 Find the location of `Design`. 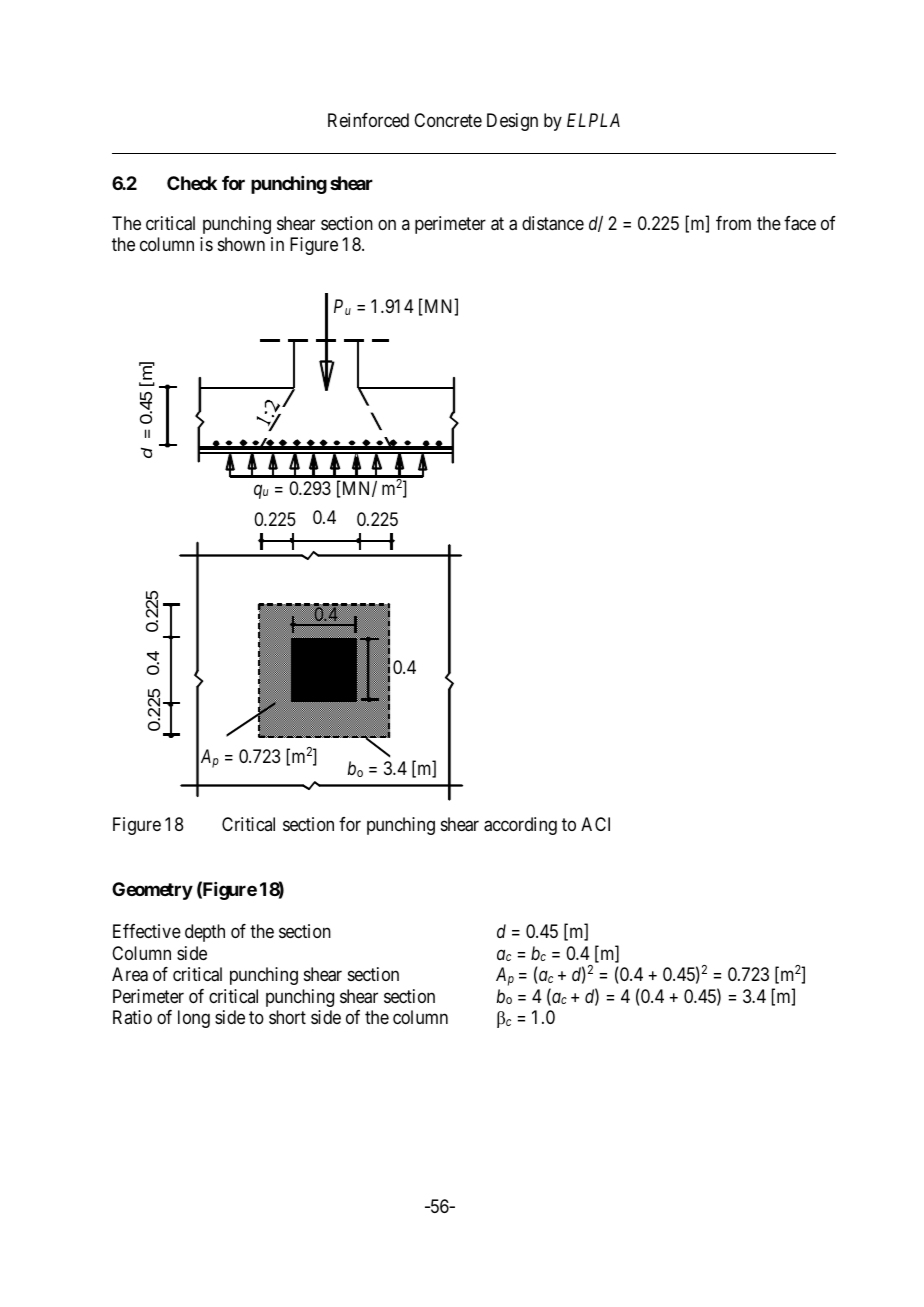

Design is located at coordinates (512, 122).
